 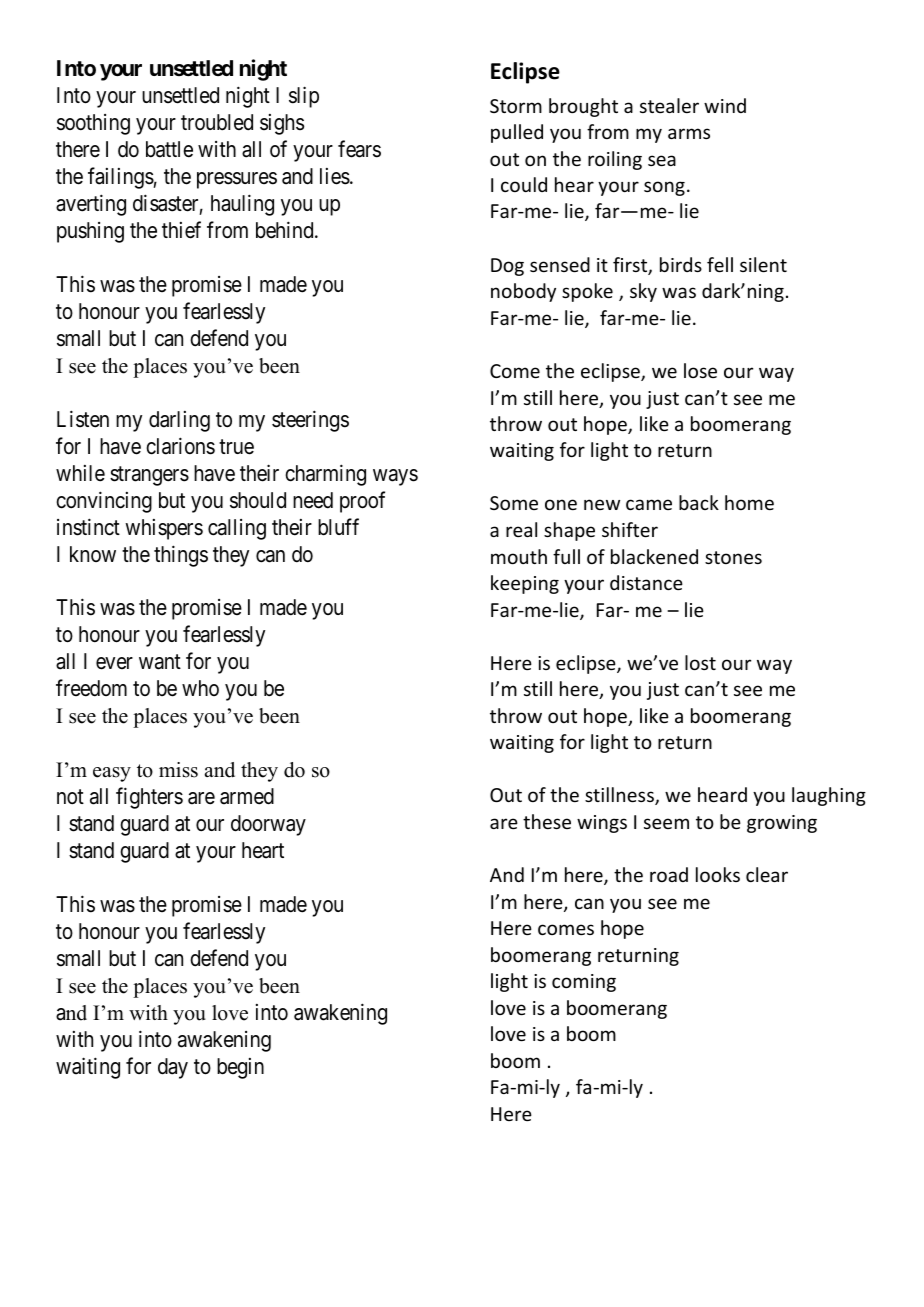 I want to click on keeping, so click(x=525, y=584).
